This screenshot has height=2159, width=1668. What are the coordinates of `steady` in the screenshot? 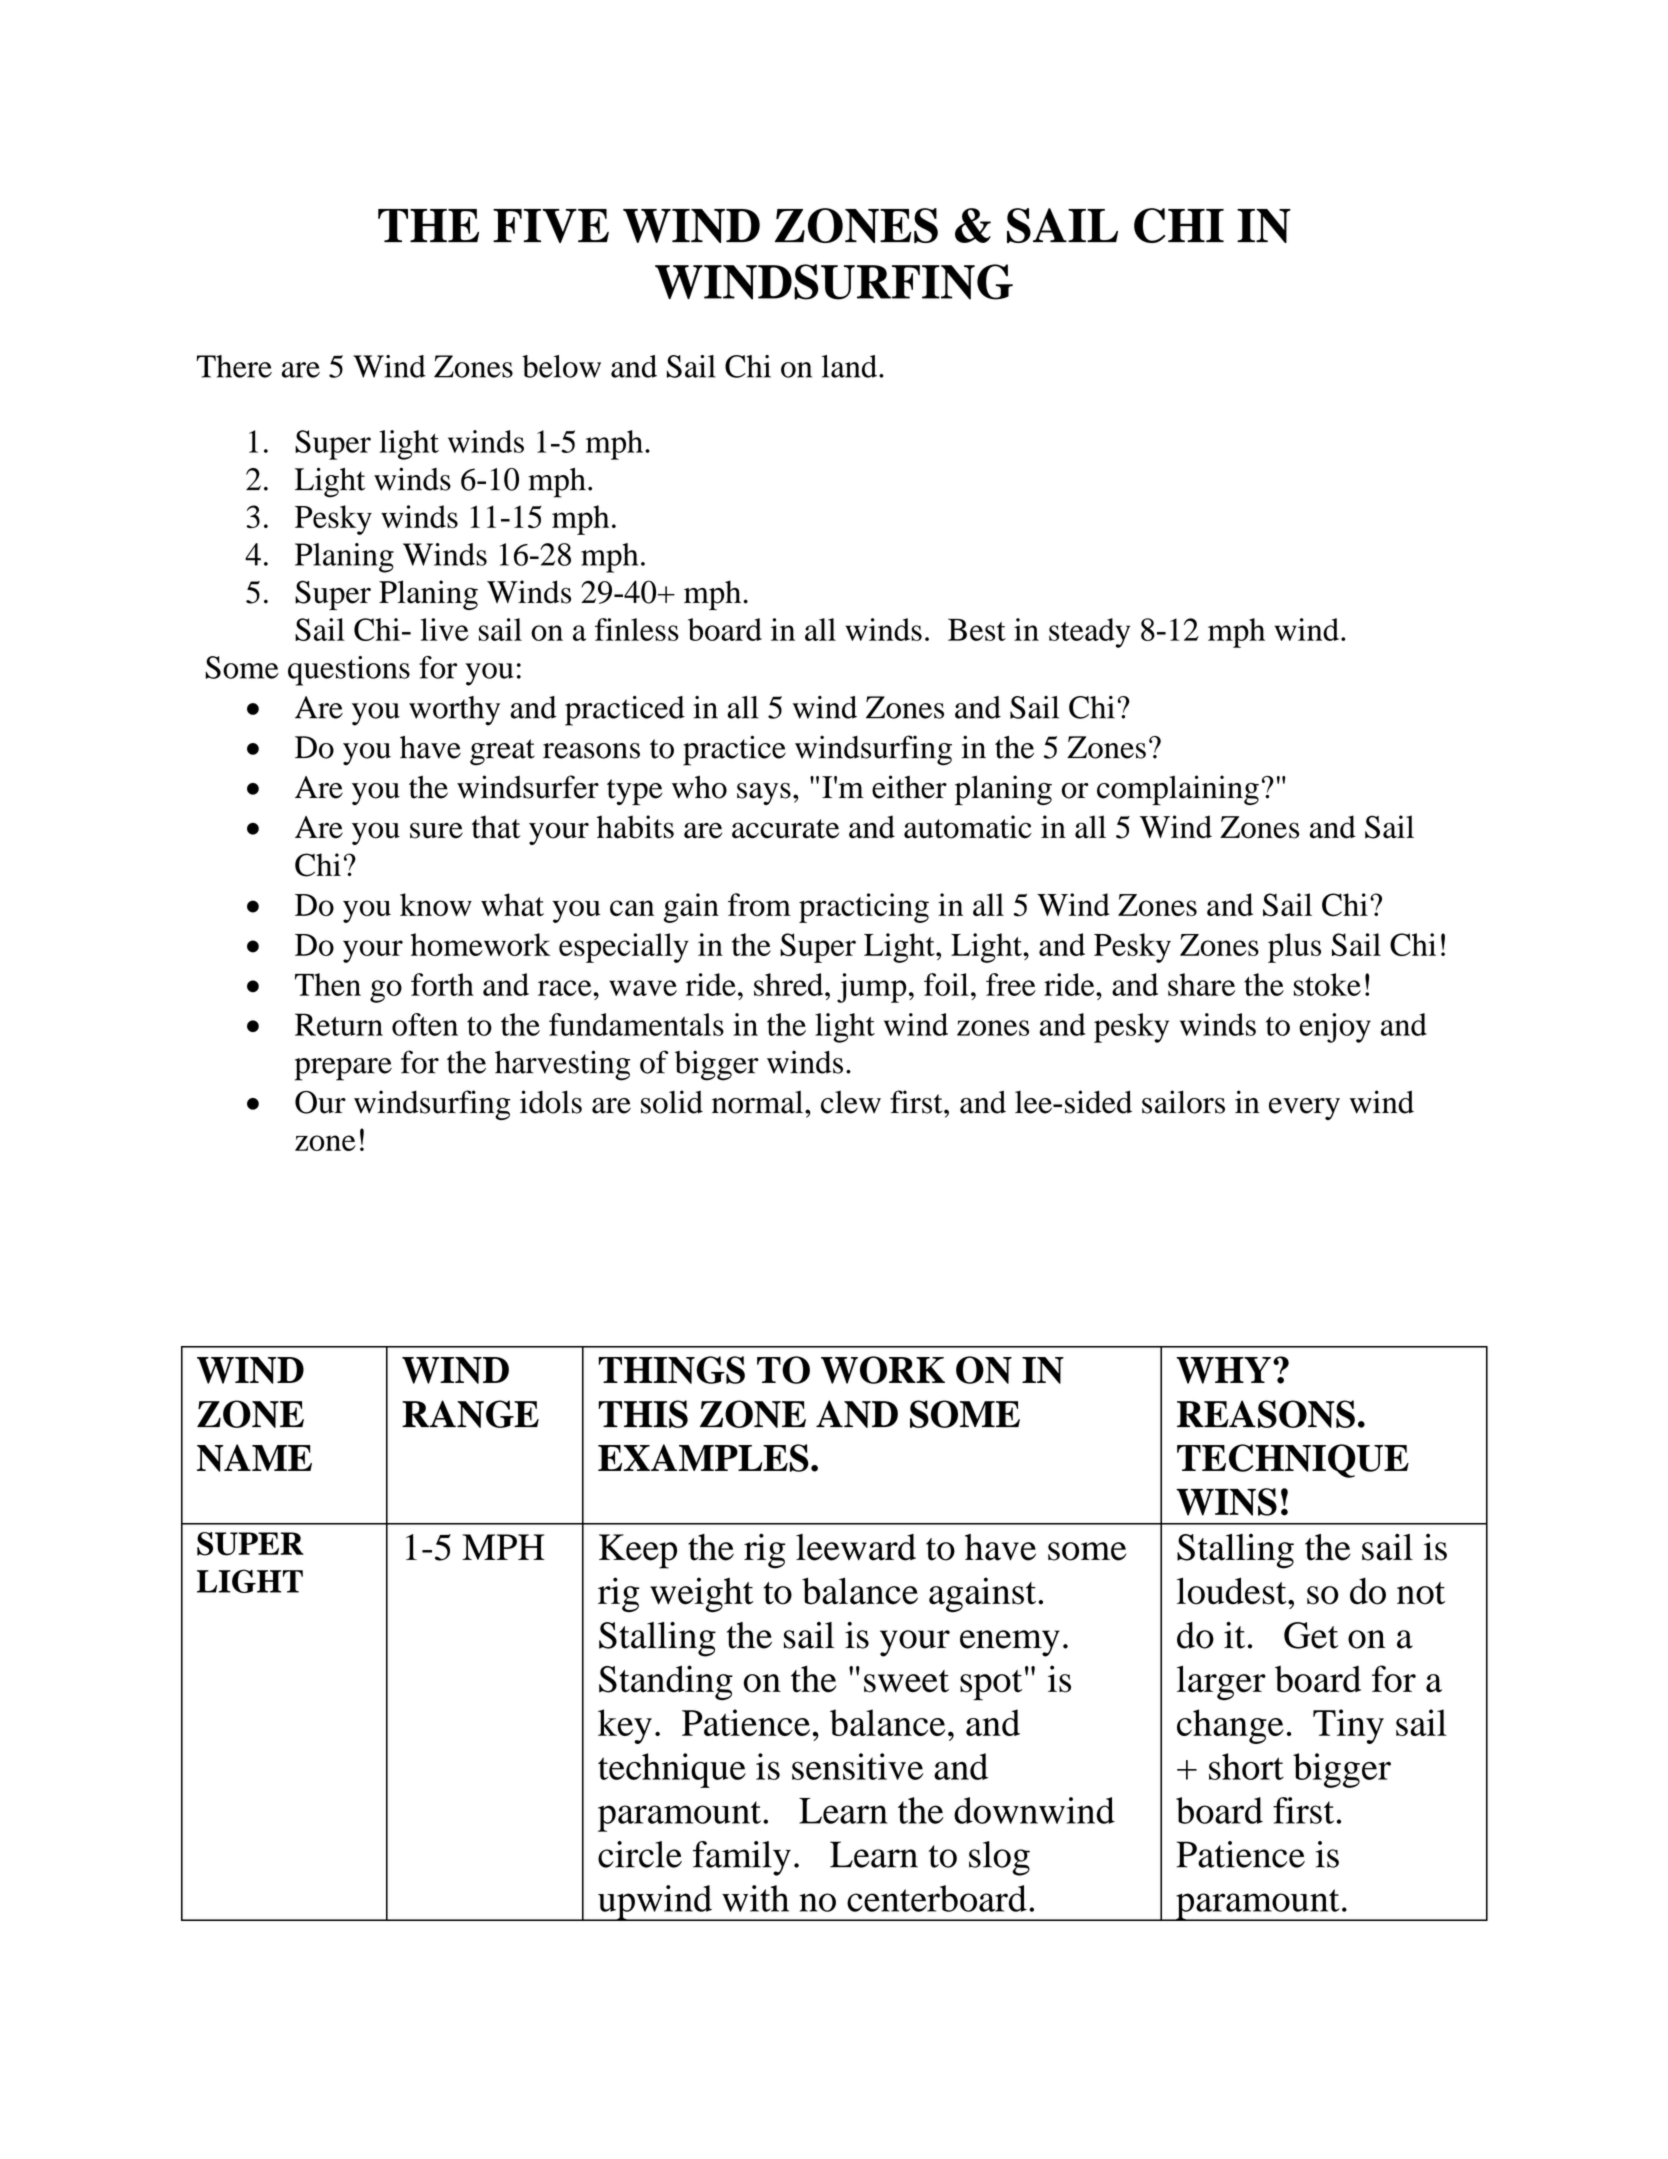 It's located at (1089, 633).
